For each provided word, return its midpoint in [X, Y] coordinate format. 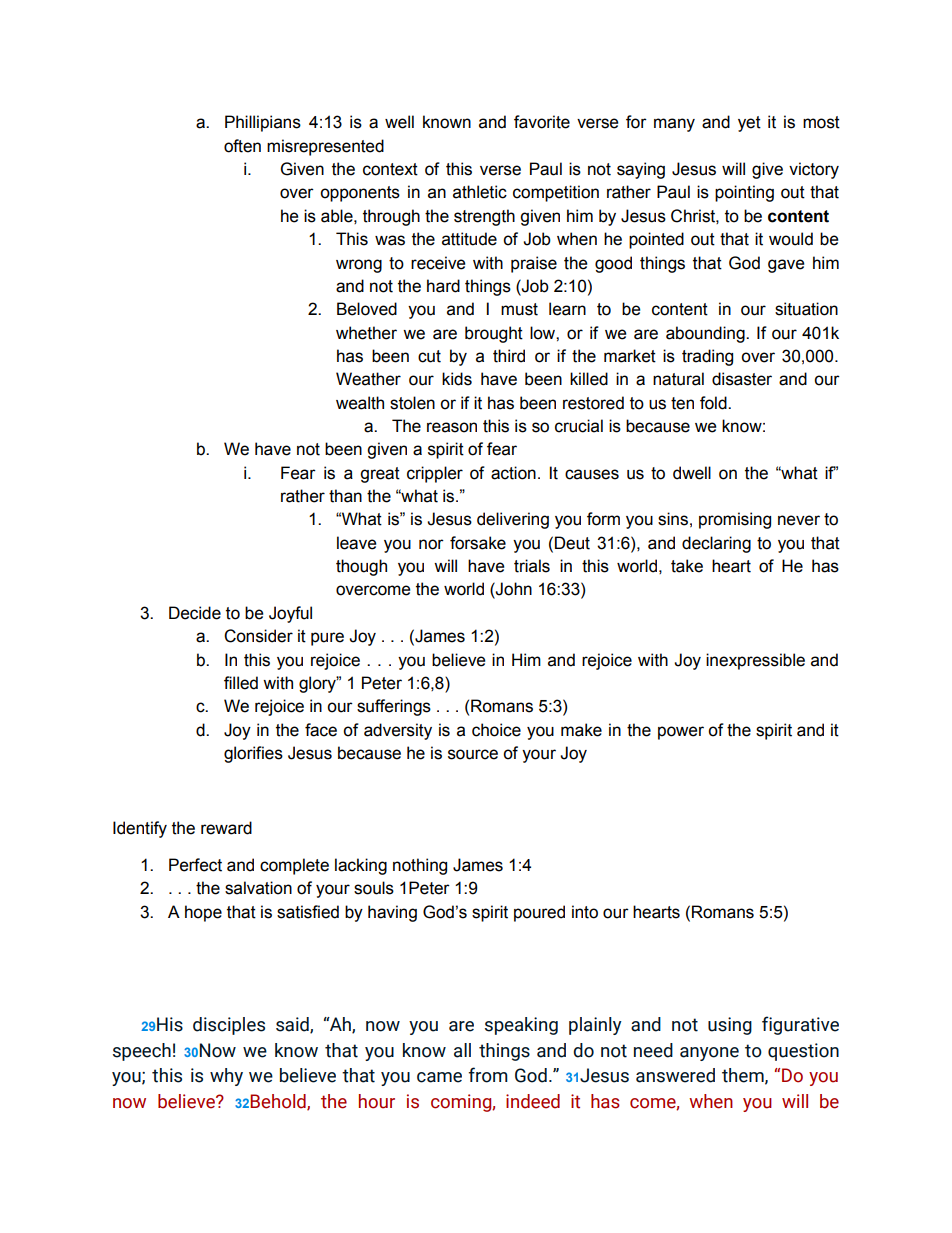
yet [749, 124]
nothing [420, 866]
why [226, 1077]
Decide [195, 613]
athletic [480, 192]
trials [532, 566]
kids [457, 379]
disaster [742, 379]
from [488, 1075]
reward [226, 828]
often [242, 146]
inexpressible [755, 661]
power [681, 733]
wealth [360, 403]
